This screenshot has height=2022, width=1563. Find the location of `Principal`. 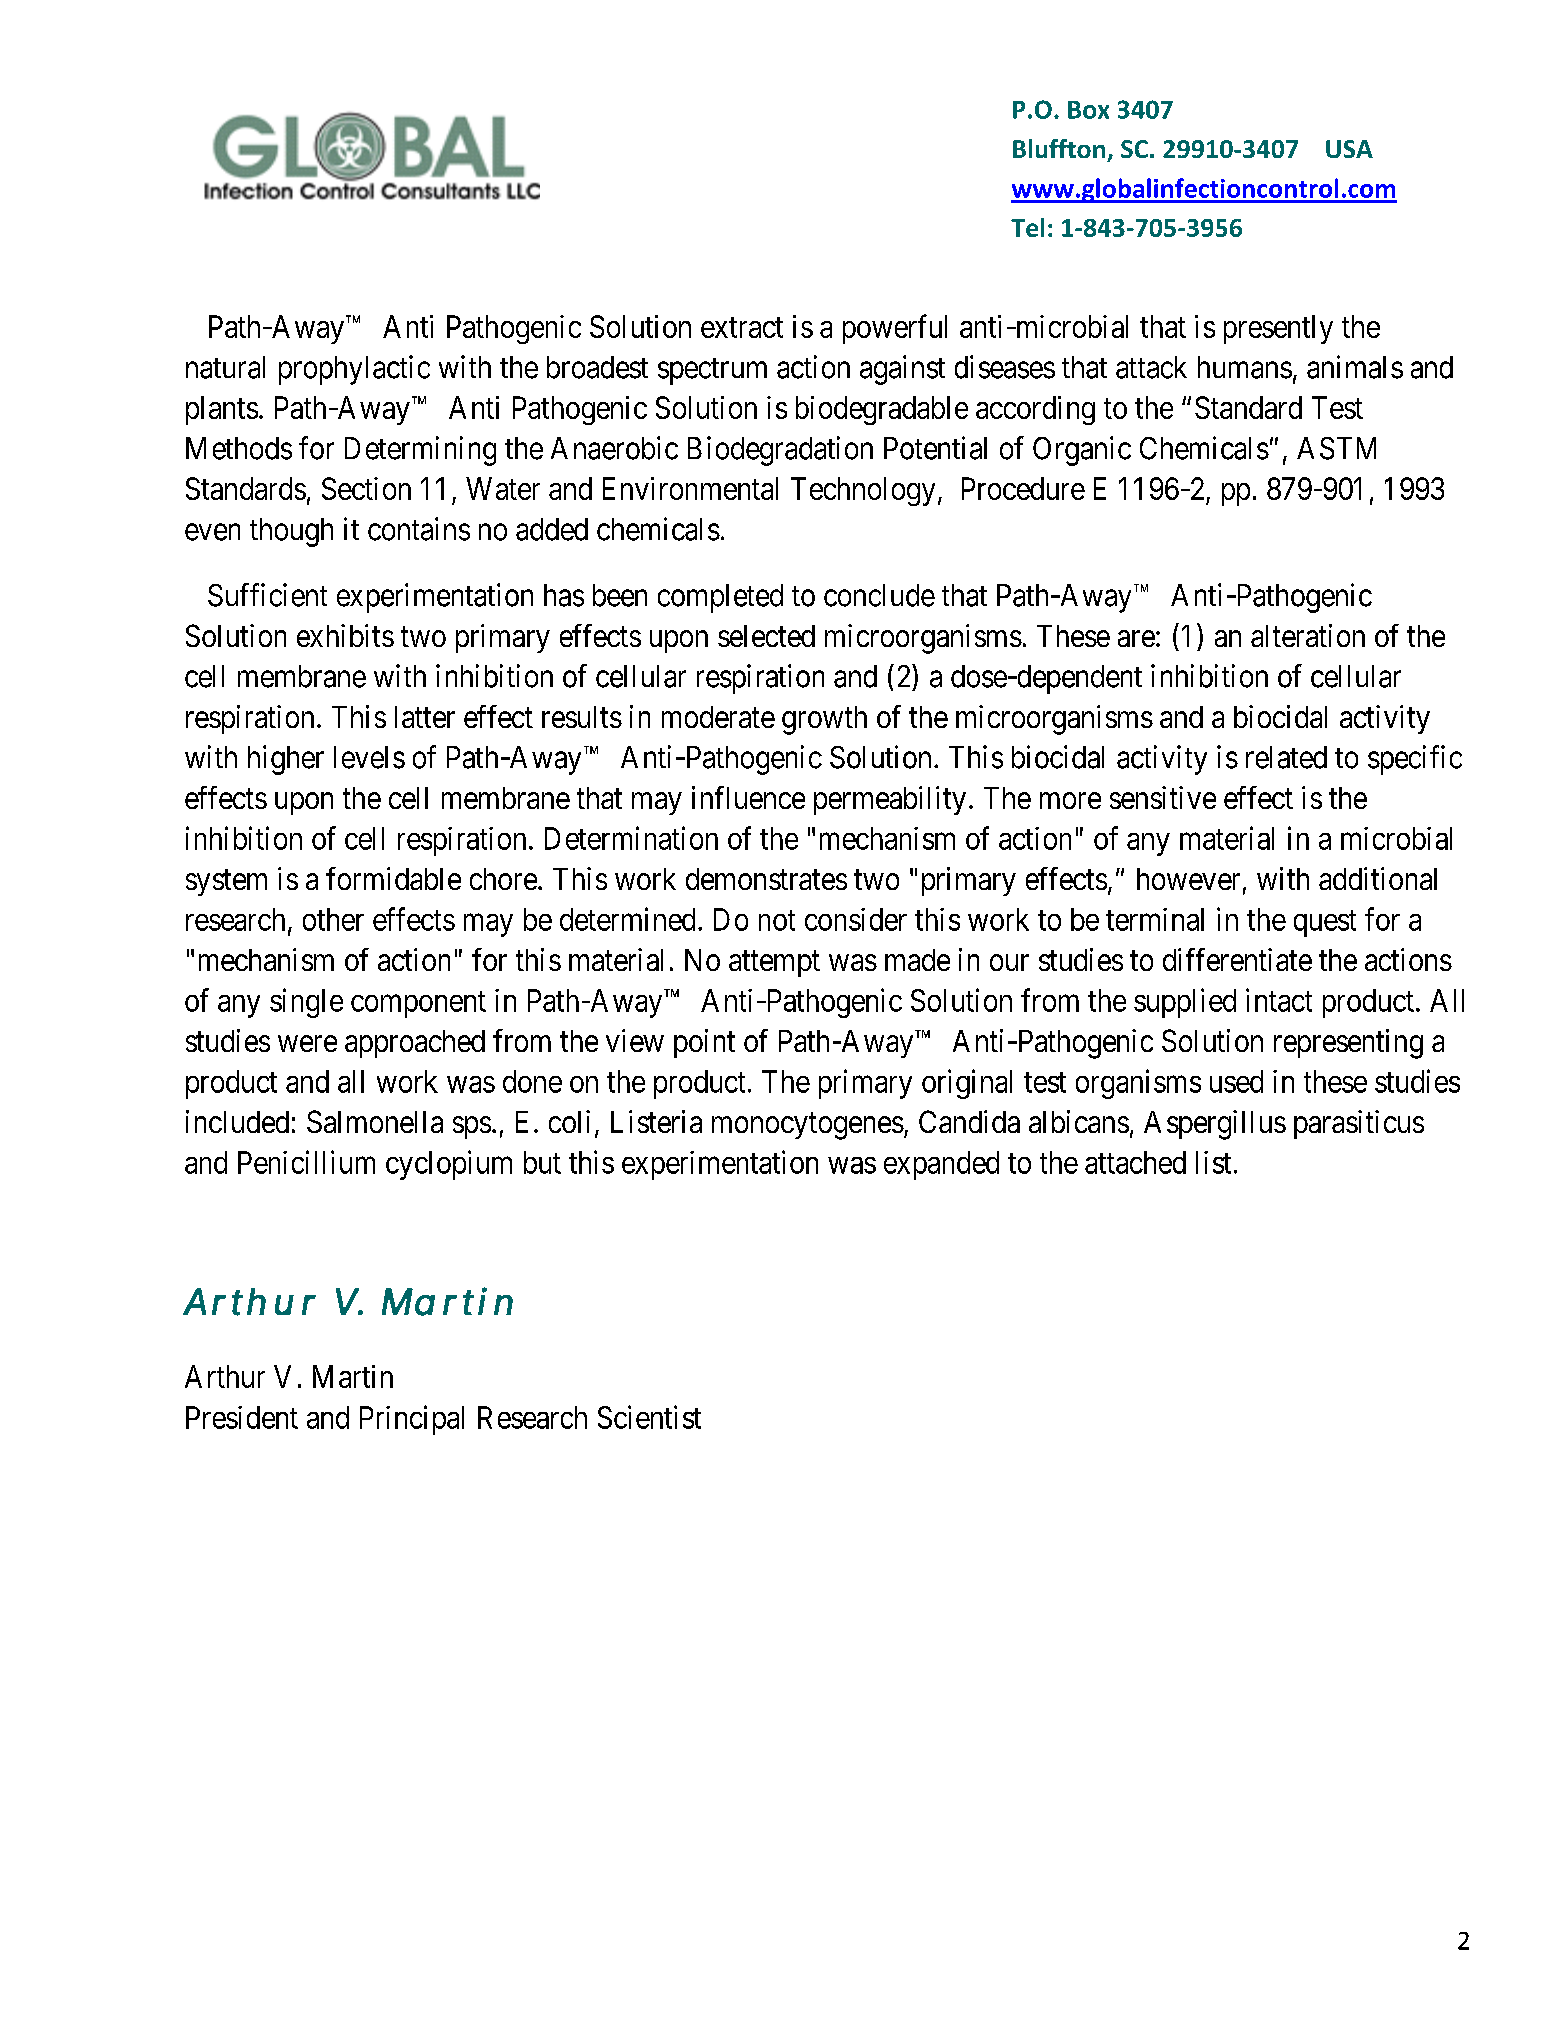

Principal is located at coordinates (412, 1420).
